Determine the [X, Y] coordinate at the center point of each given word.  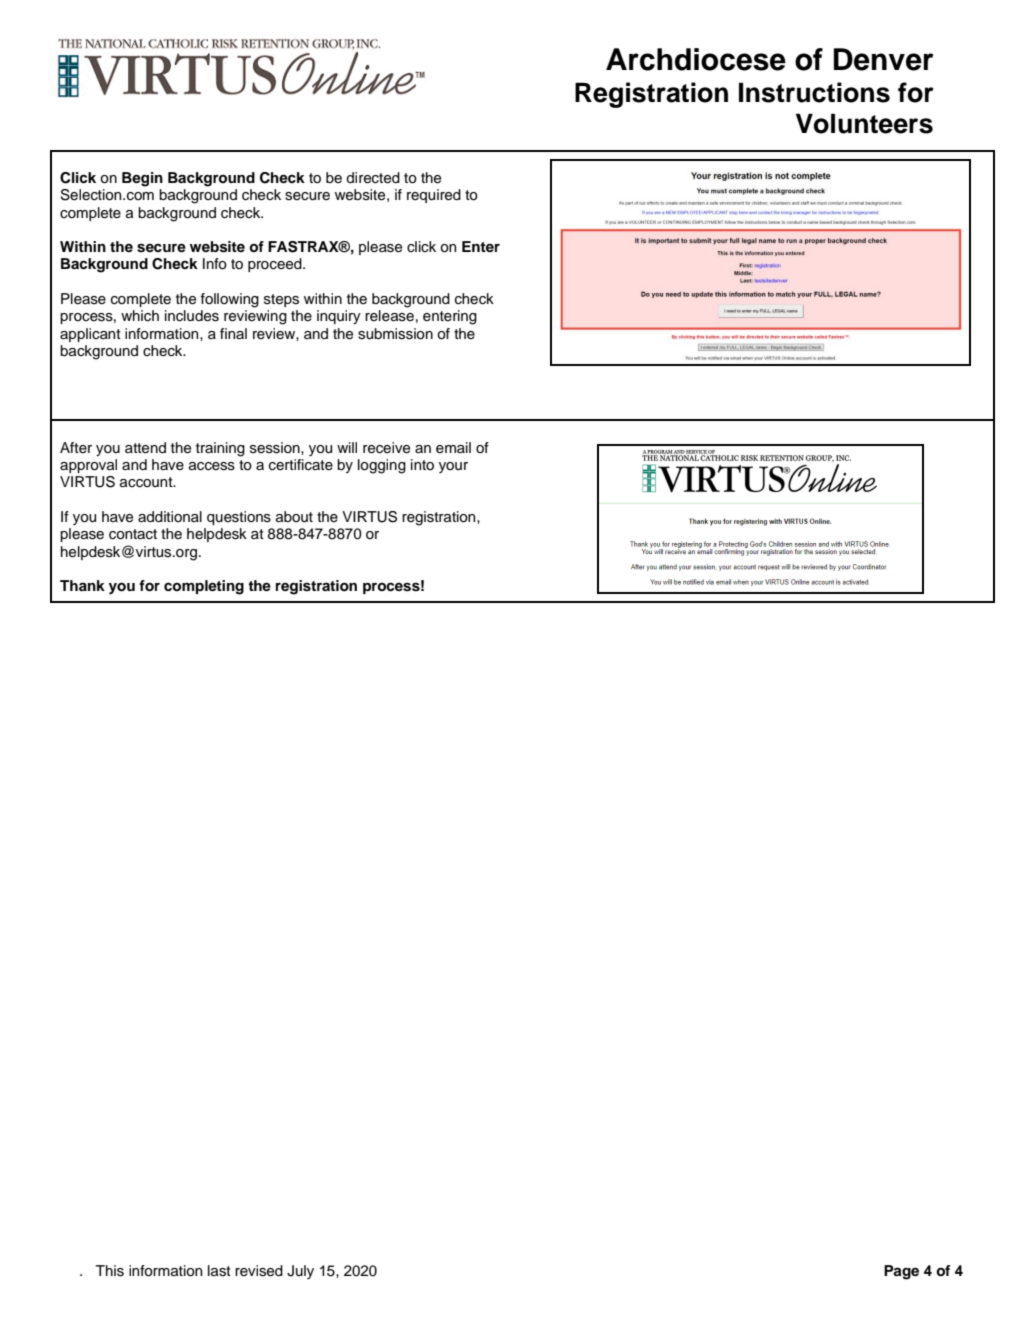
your [453, 467]
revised [259, 1271]
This [109, 1271]
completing [204, 587]
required [434, 196]
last [219, 1271]
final [233, 333]
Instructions [814, 92]
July [300, 1272]
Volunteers [864, 123]
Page [901, 1272]
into [422, 464]
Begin [142, 179]
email [453, 448]
